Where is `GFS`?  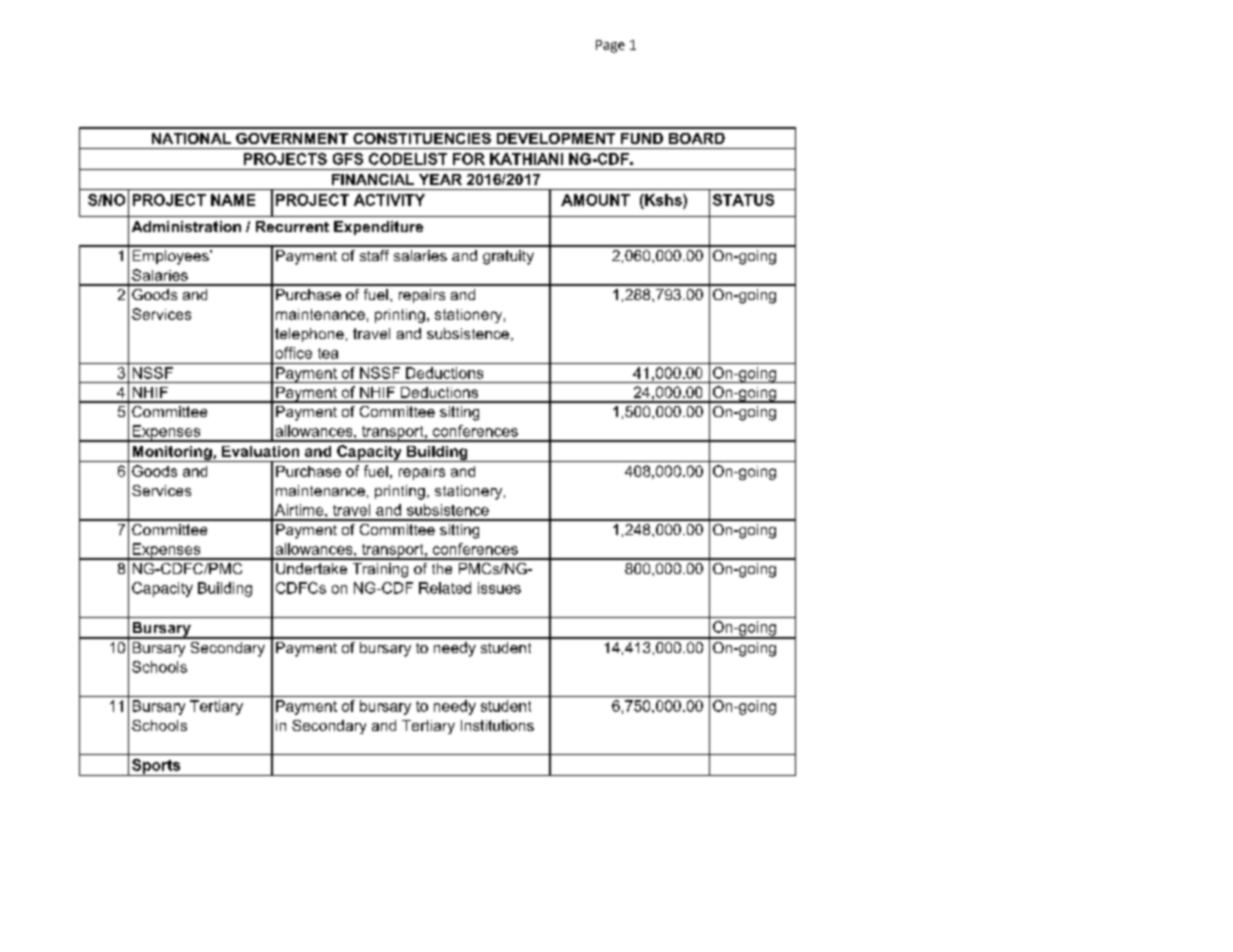
GFS is located at coordinates (348, 159).
